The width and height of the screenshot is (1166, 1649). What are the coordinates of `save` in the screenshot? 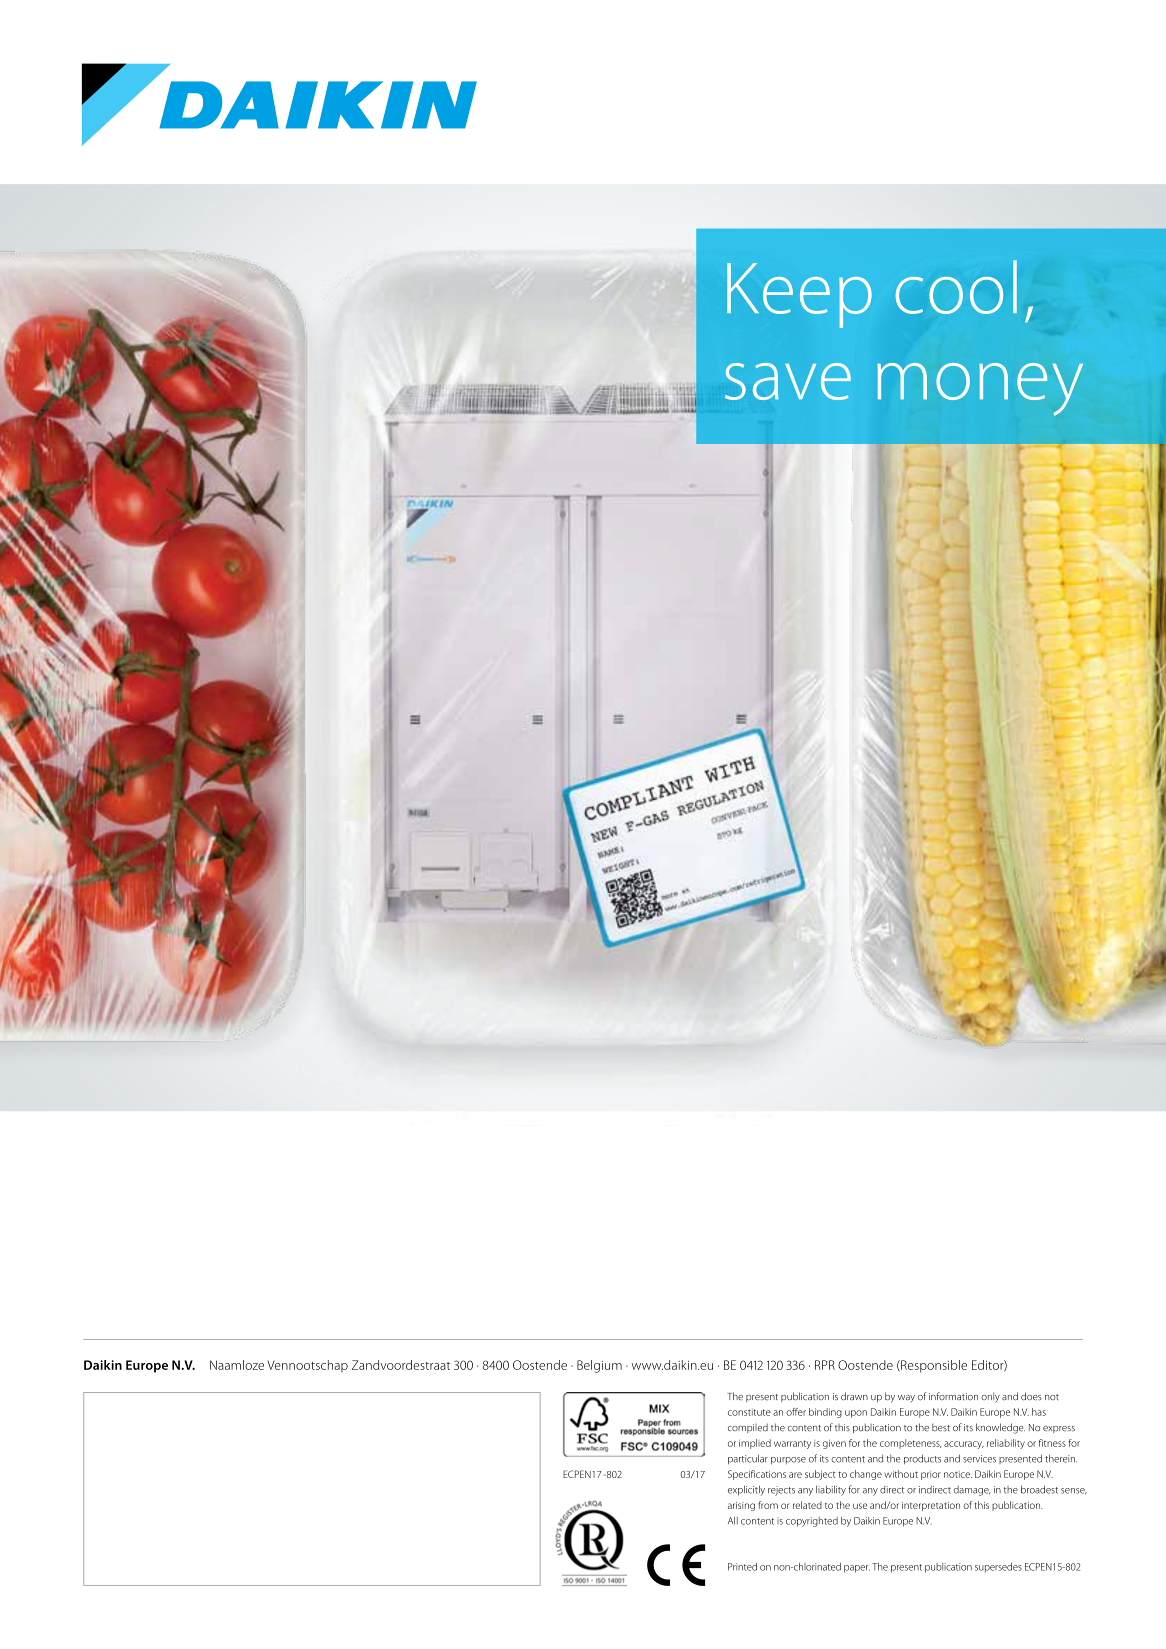 It's located at (788, 381).
